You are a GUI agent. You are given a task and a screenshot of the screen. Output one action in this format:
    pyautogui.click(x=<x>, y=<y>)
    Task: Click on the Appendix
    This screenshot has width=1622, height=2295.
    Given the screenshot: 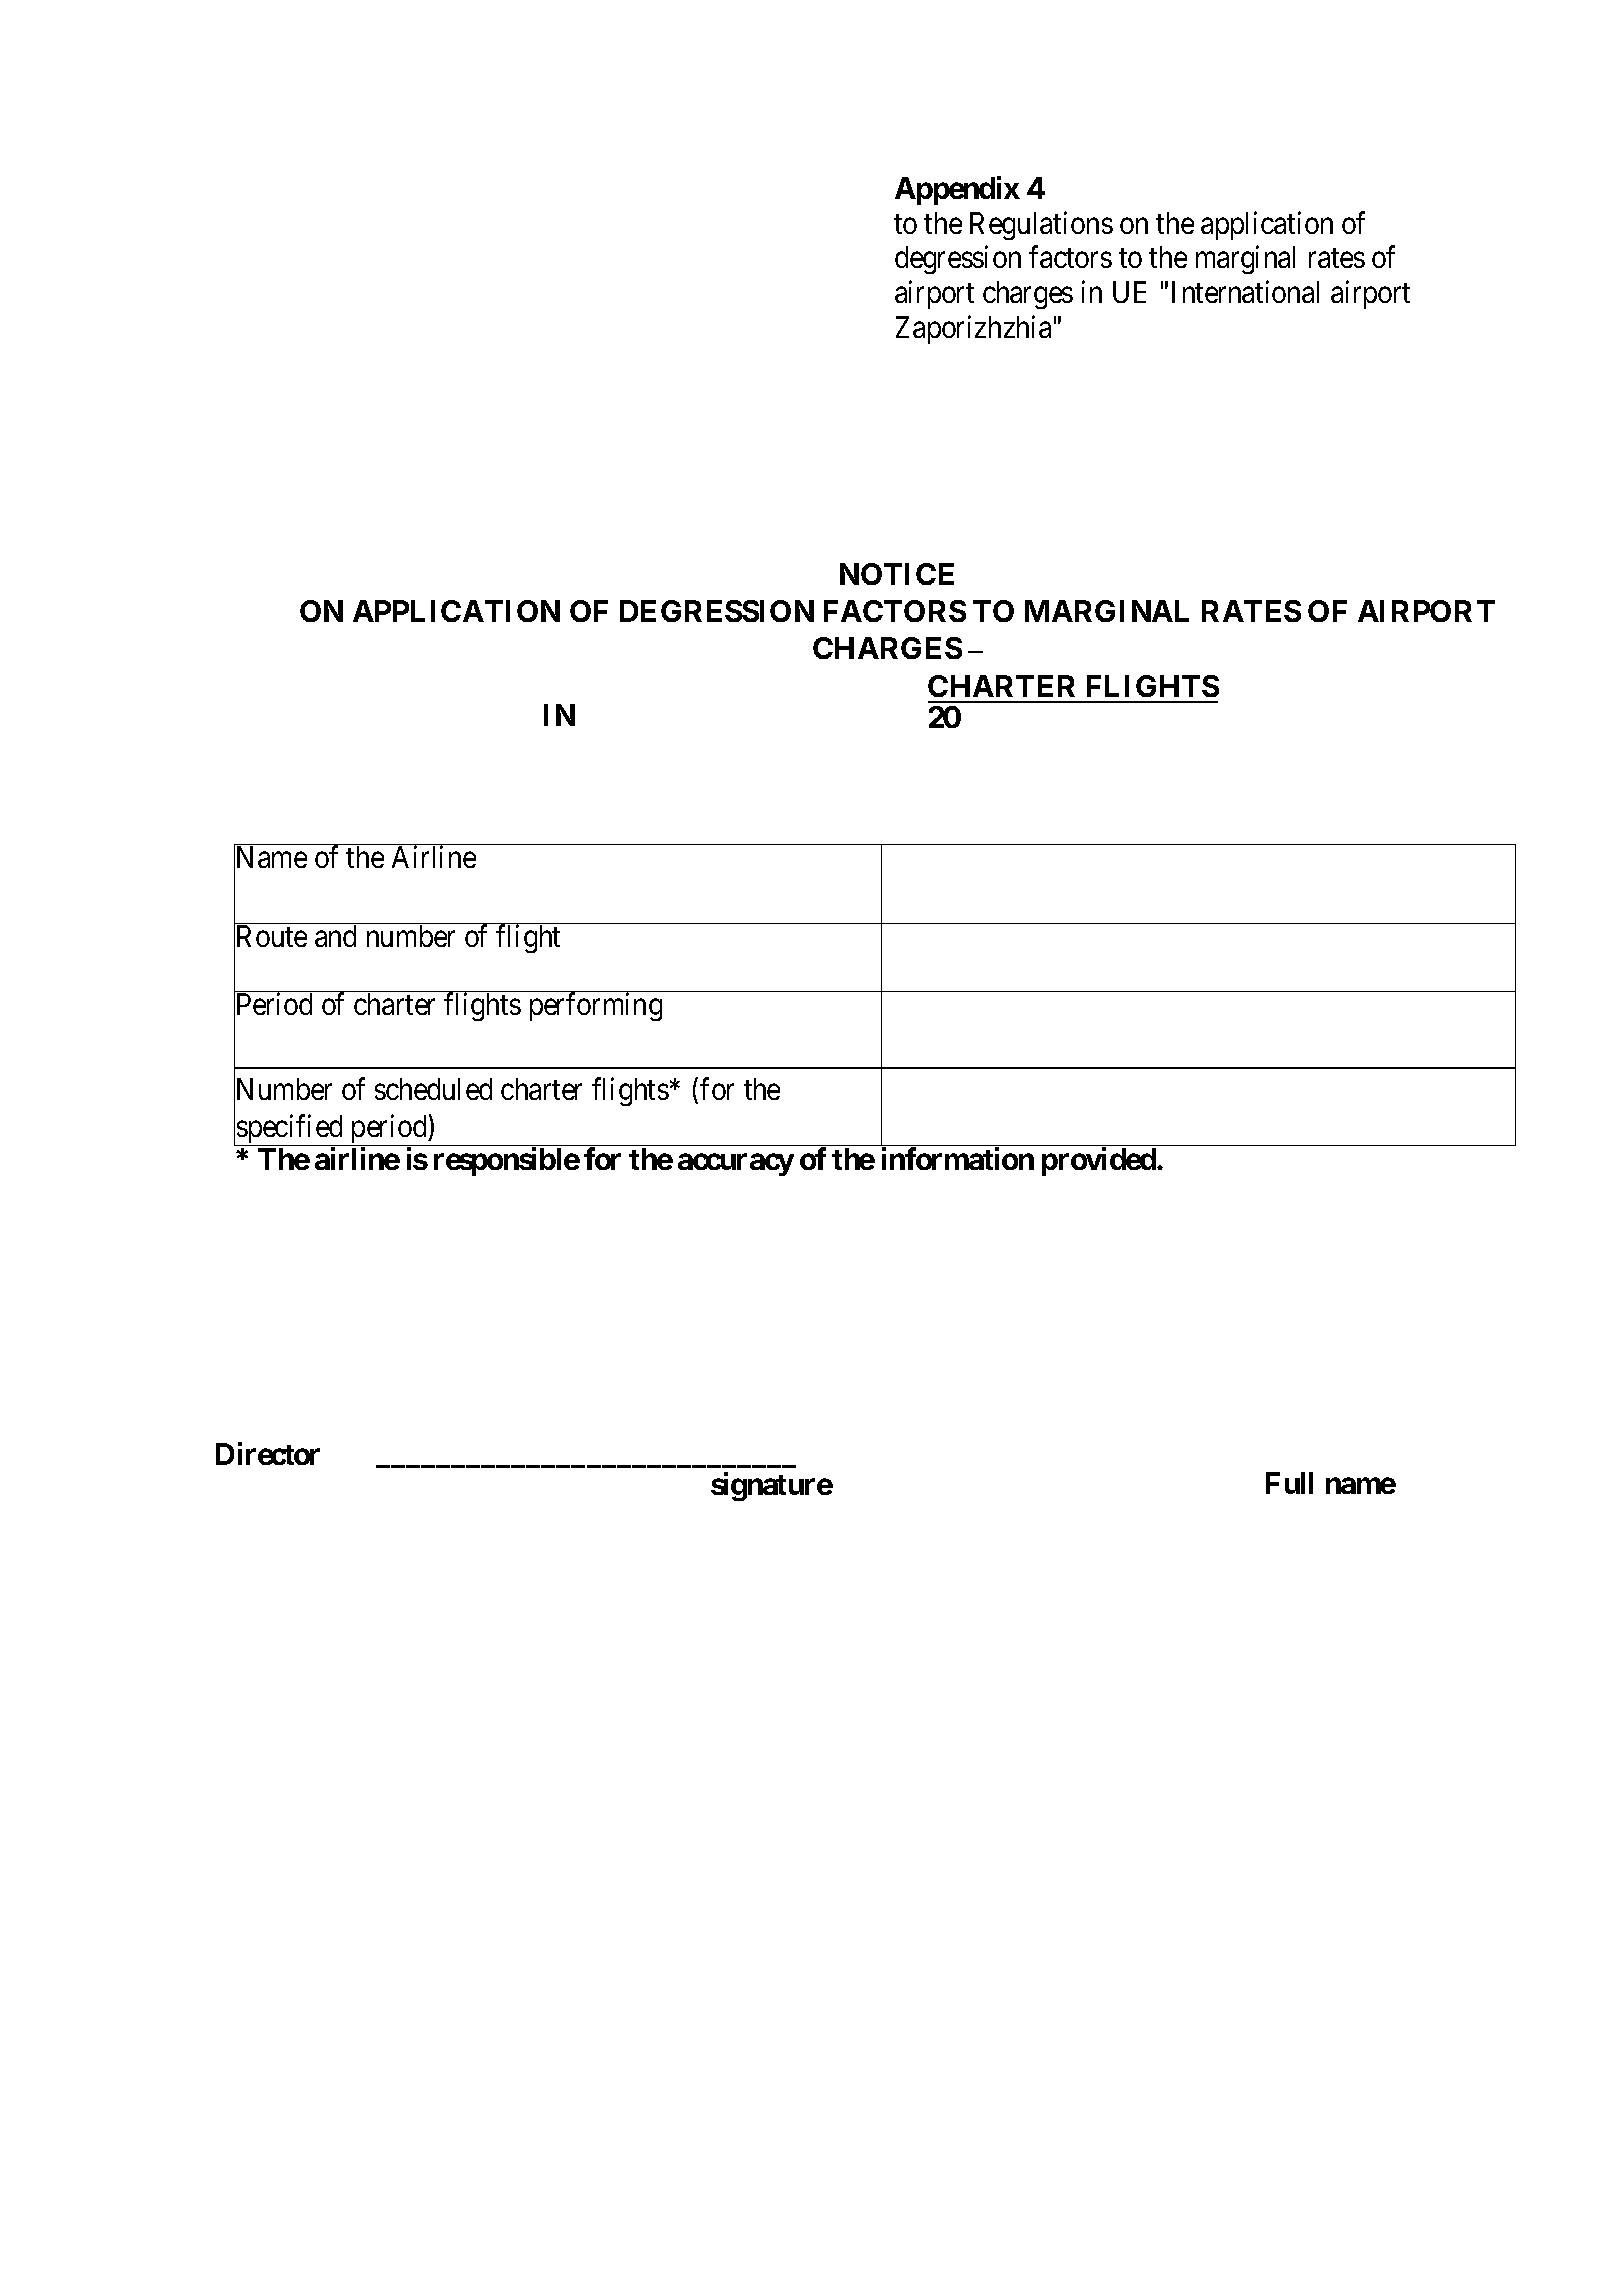 What is the action you would take?
    pyautogui.click(x=957, y=190)
